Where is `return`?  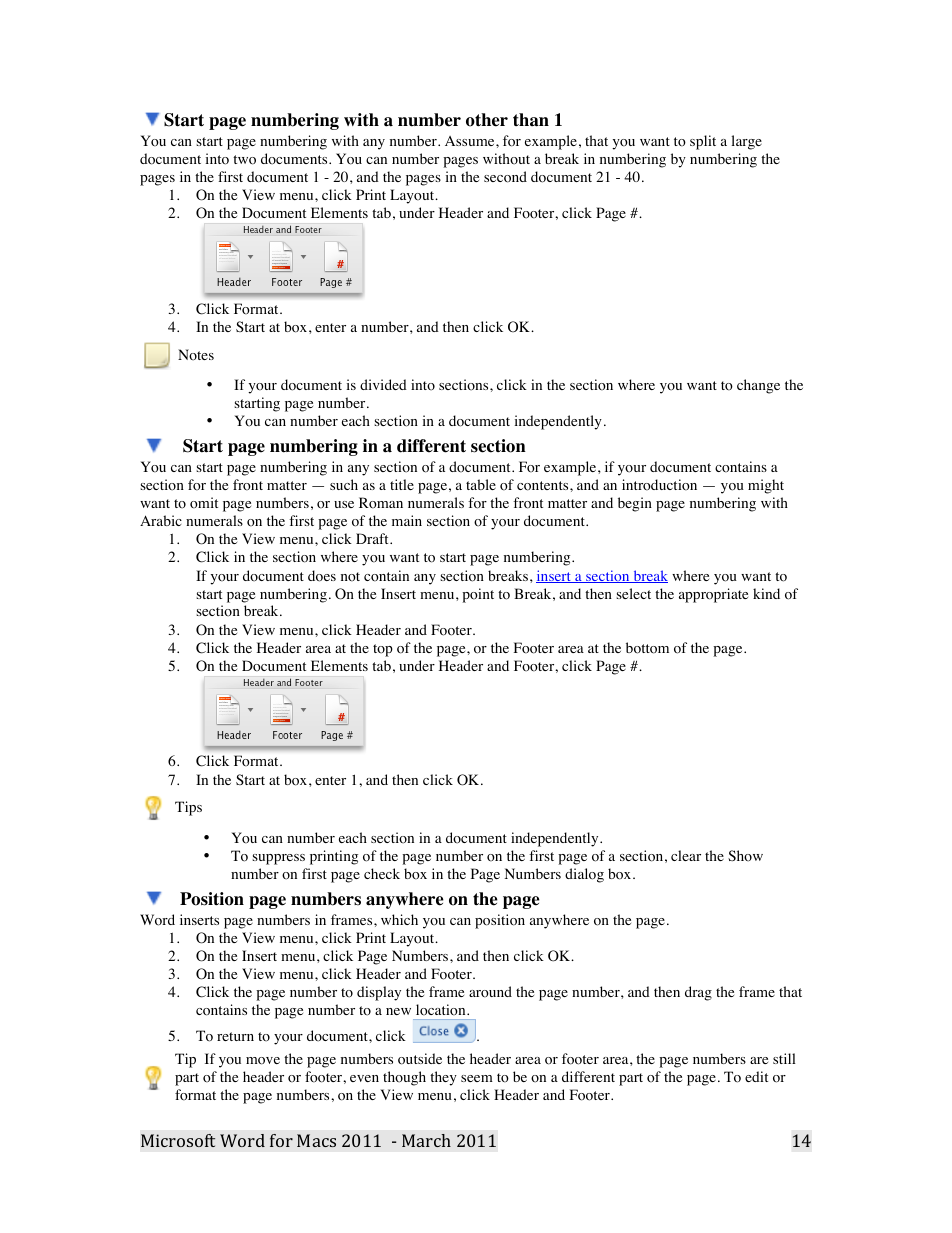
return is located at coordinates (235, 1036).
